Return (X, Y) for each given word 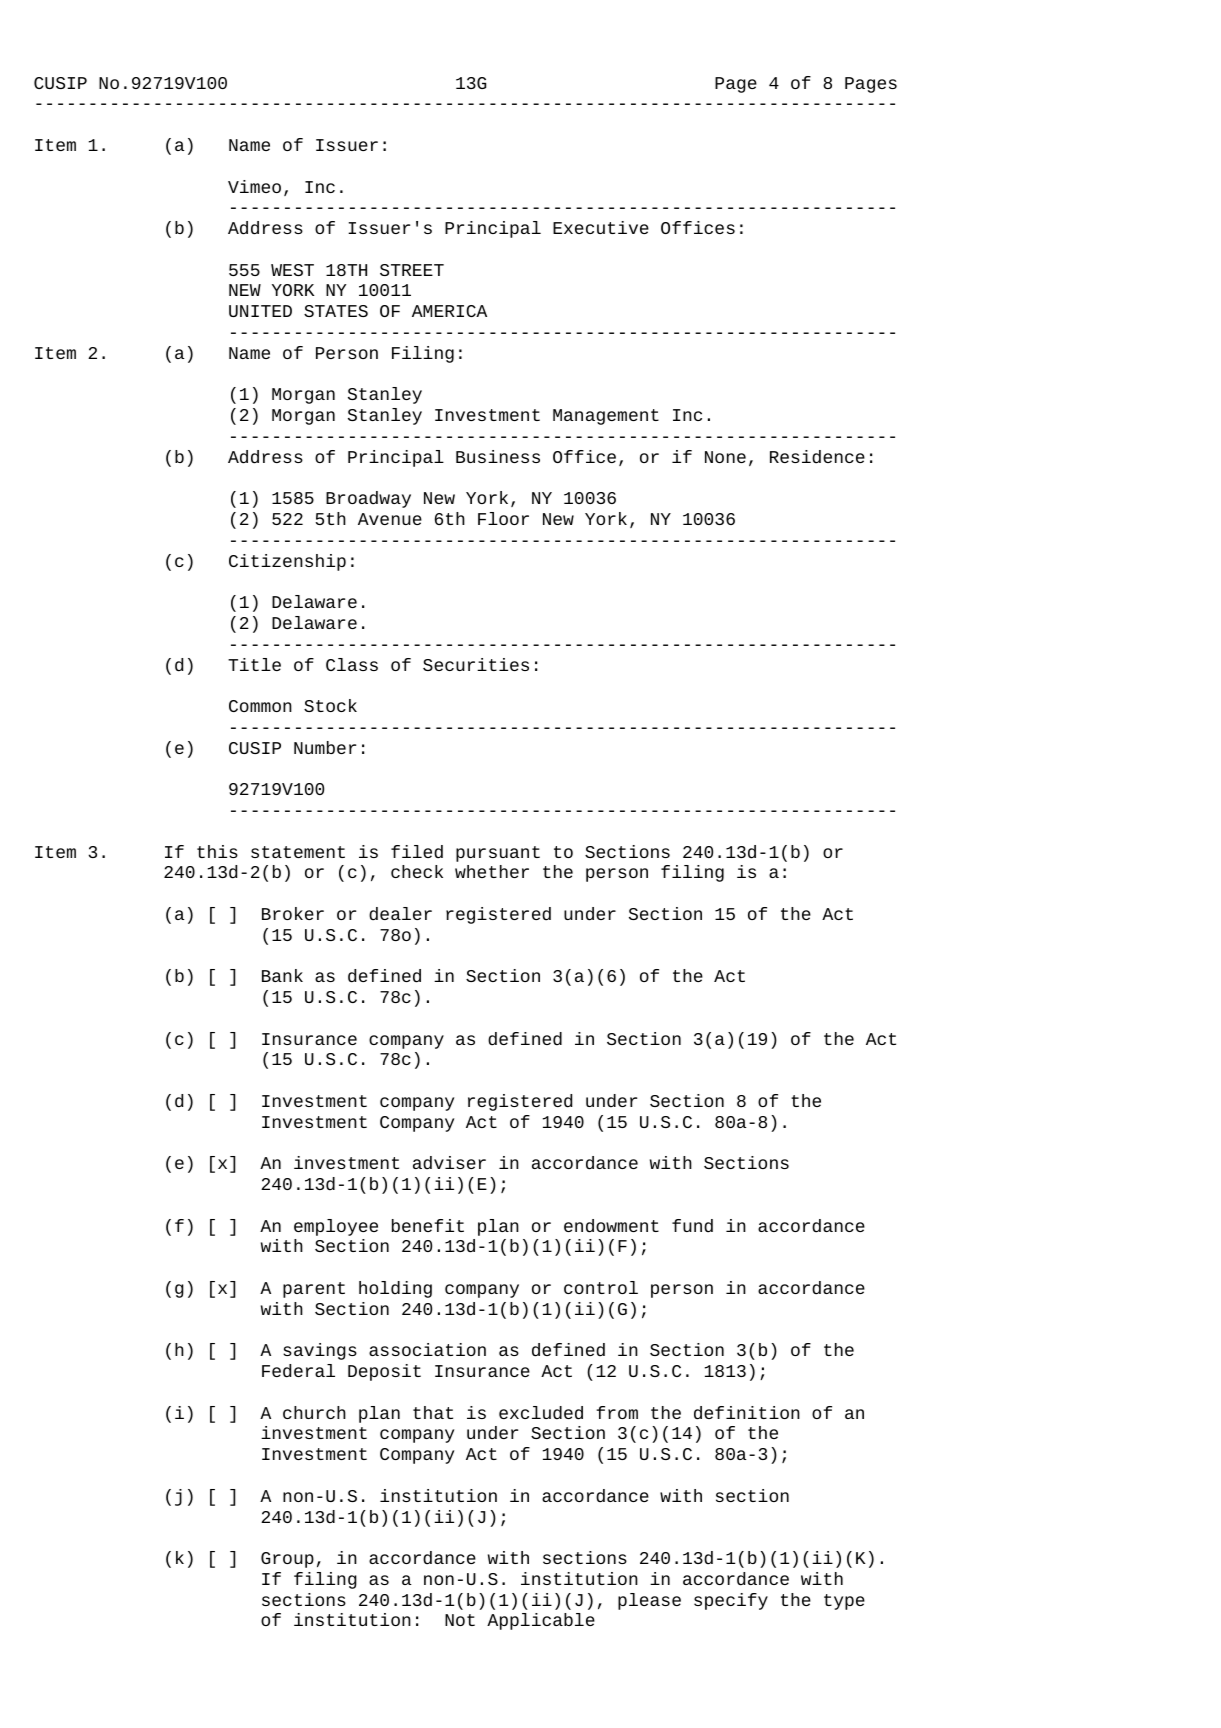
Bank (282, 975)
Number (325, 747)
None (725, 457)
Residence (817, 457)
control (601, 1287)
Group (287, 1560)
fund (692, 1226)
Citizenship (287, 562)
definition (747, 1413)
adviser (449, 1163)
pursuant (498, 854)
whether (492, 871)
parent (314, 1290)
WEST (292, 270)
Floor (503, 518)
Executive (601, 227)
